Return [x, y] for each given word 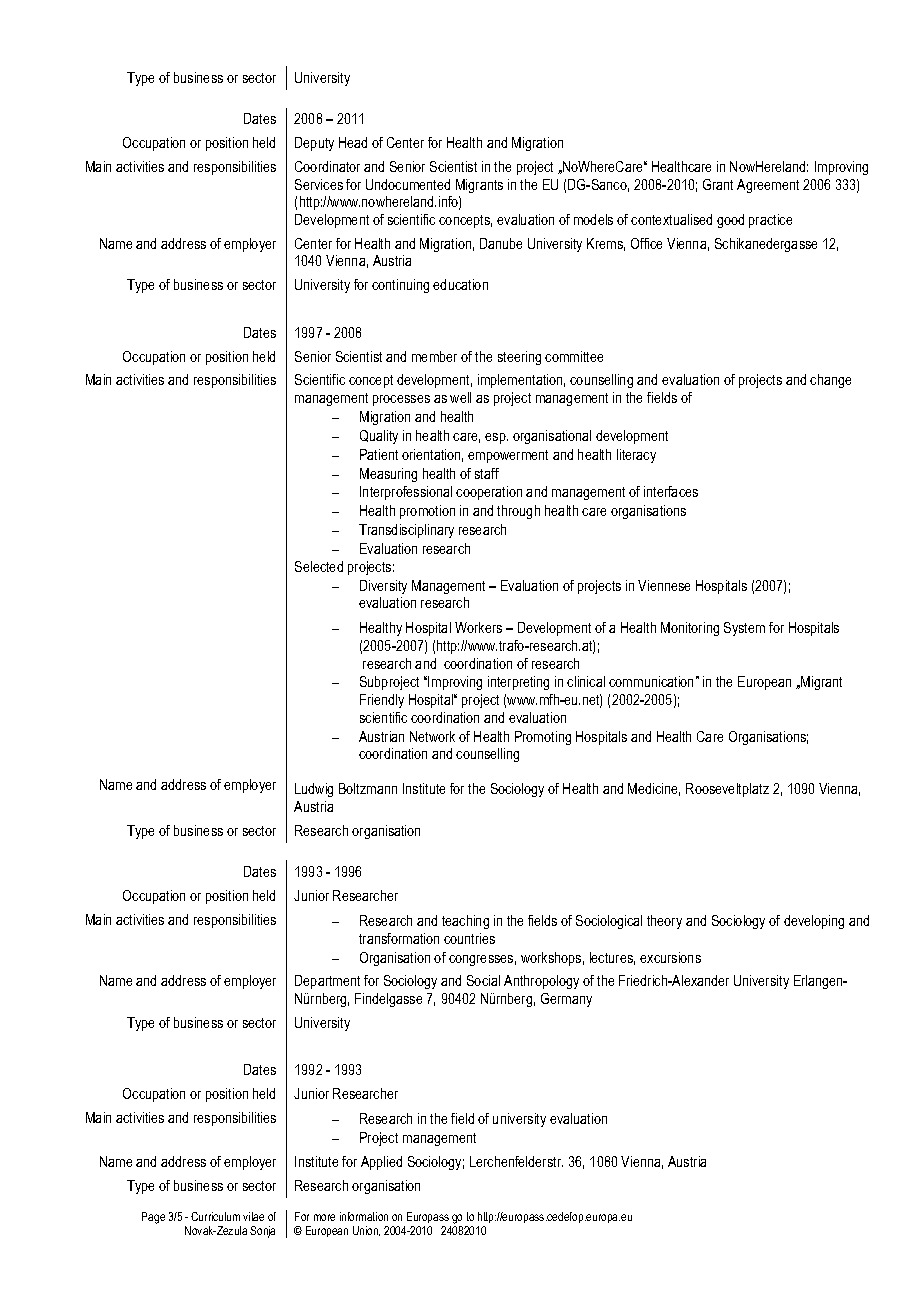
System [744, 629]
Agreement [768, 186]
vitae [253, 1216]
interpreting [518, 683]
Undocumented [408, 184]
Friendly [382, 701]
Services [319, 184]
